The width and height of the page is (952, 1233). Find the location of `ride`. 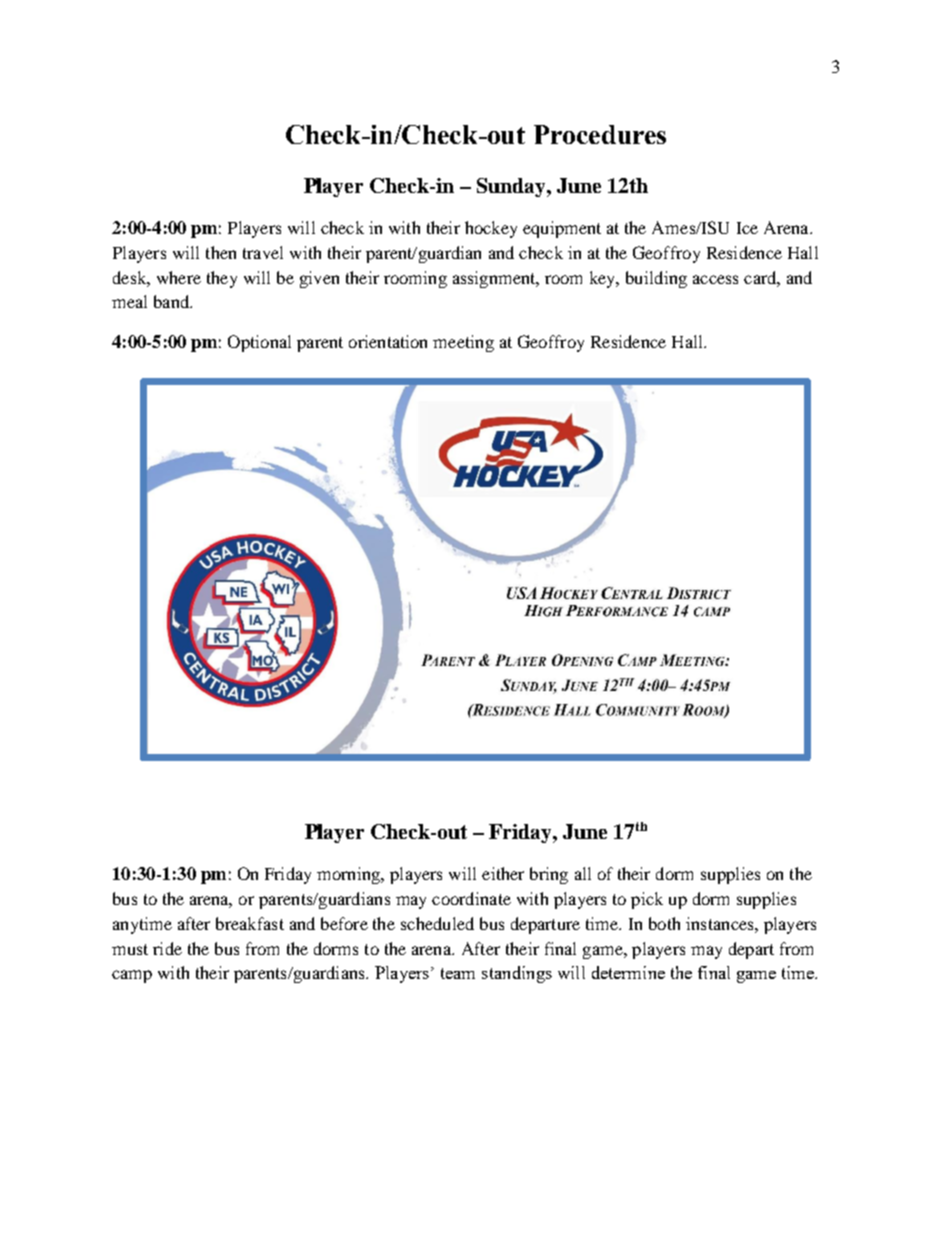

ride is located at coordinates (167, 948).
